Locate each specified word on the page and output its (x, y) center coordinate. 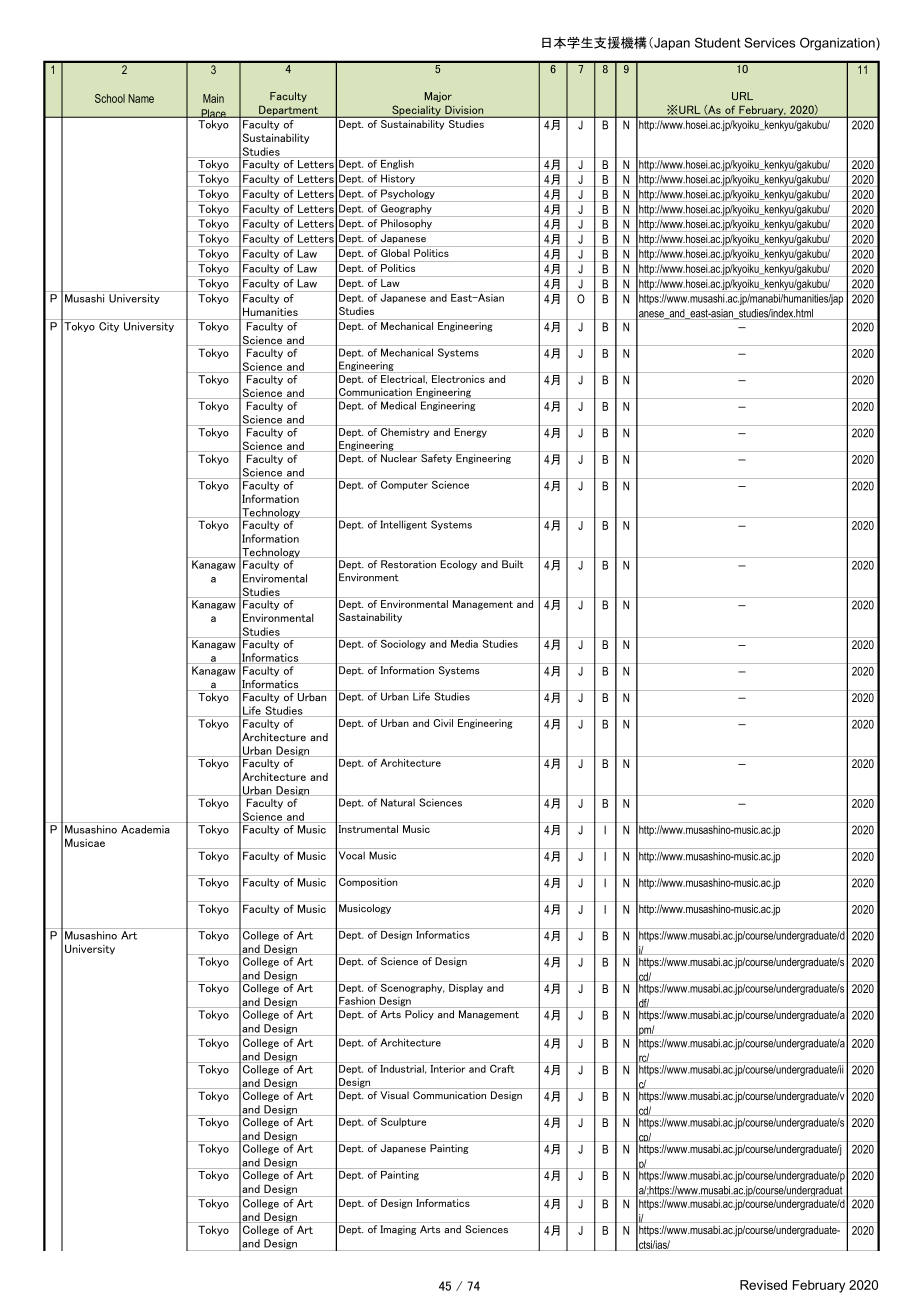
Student (717, 42)
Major (438, 97)
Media (465, 642)
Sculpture (404, 1121)
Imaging (398, 1230)
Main (213, 98)
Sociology (403, 643)
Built (513, 564)
